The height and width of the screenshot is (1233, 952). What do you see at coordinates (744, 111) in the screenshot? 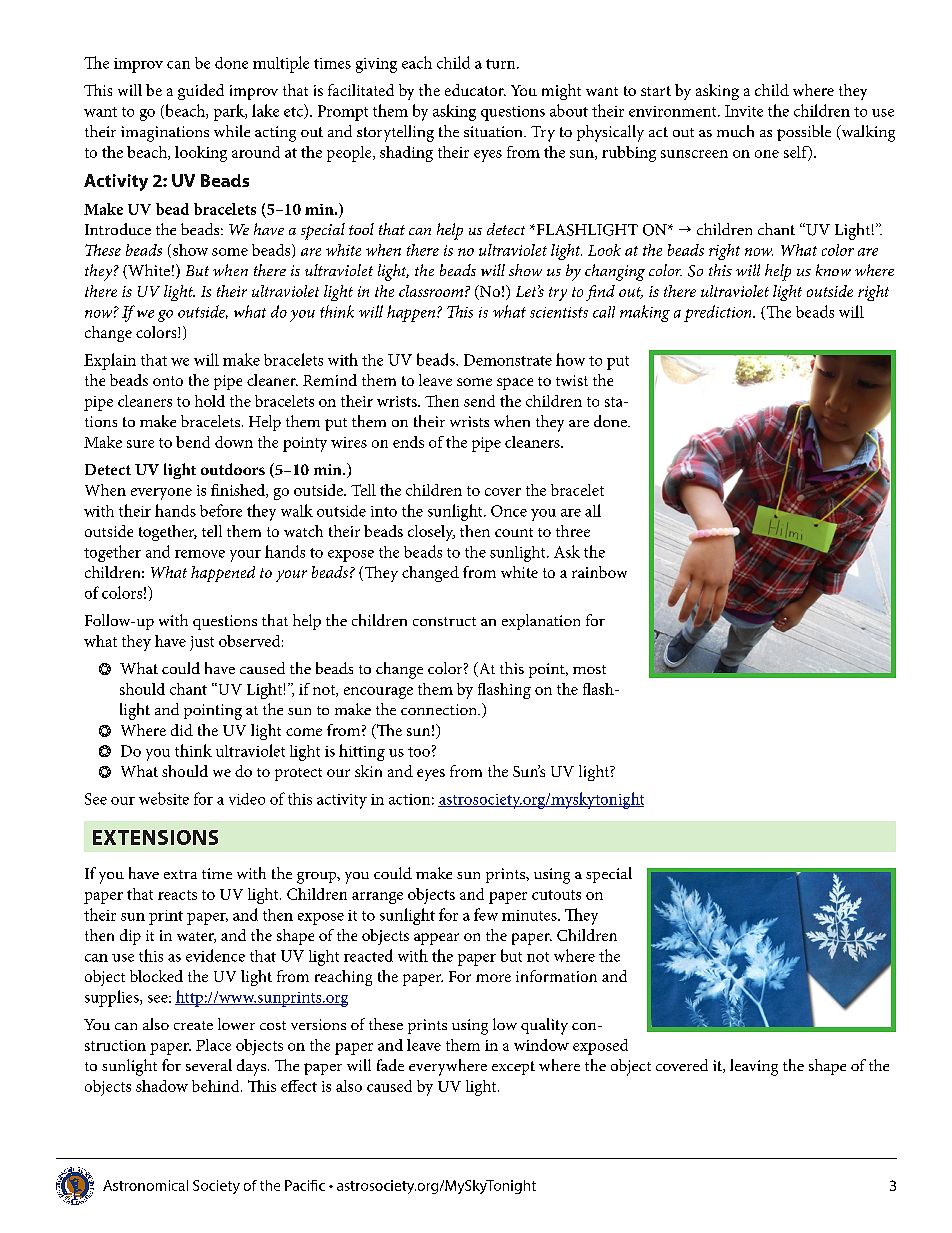
I see `Invite` at bounding box center [744, 111].
